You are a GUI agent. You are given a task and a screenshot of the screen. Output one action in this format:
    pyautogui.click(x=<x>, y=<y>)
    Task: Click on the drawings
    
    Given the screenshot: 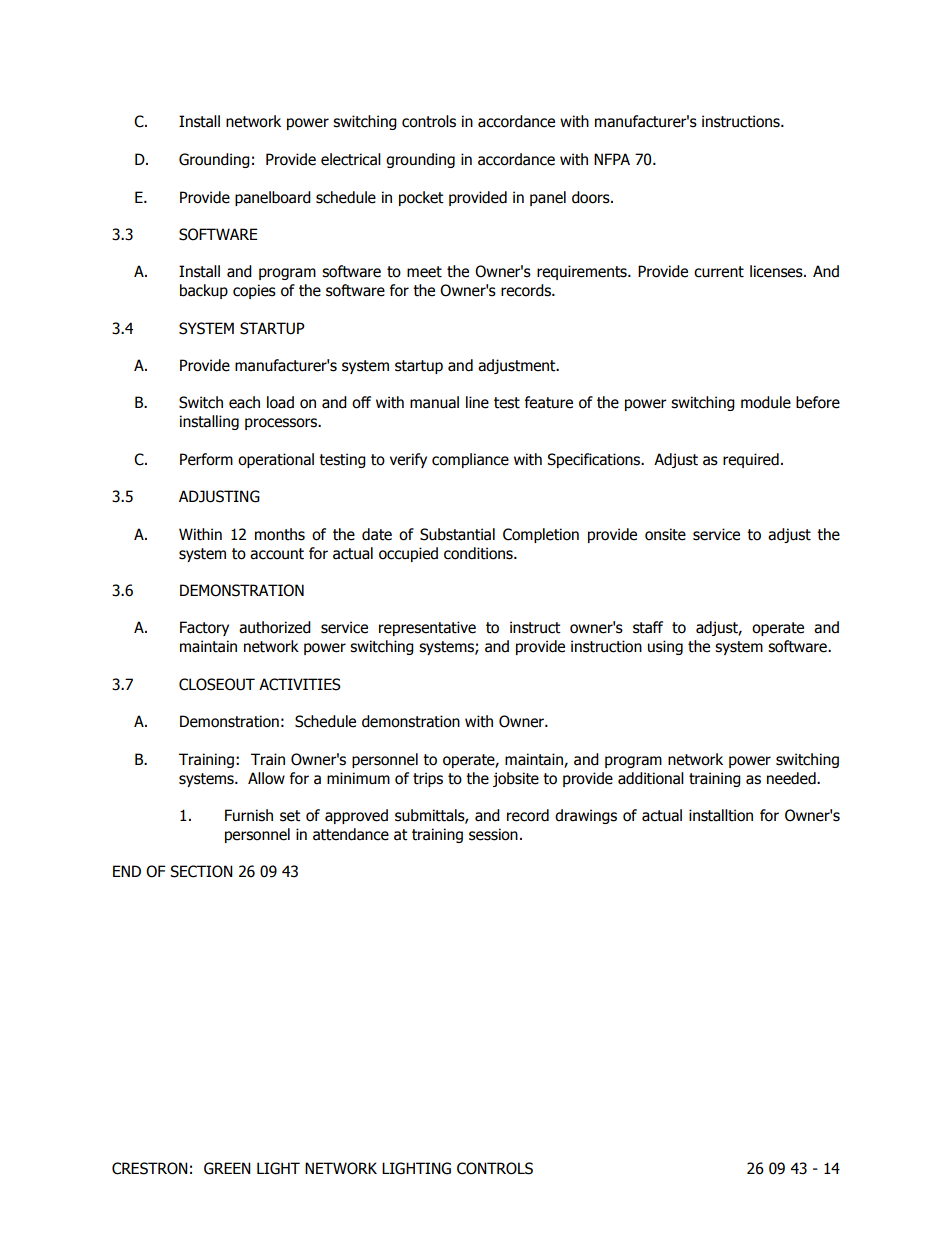 What is the action you would take?
    pyautogui.click(x=586, y=816)
